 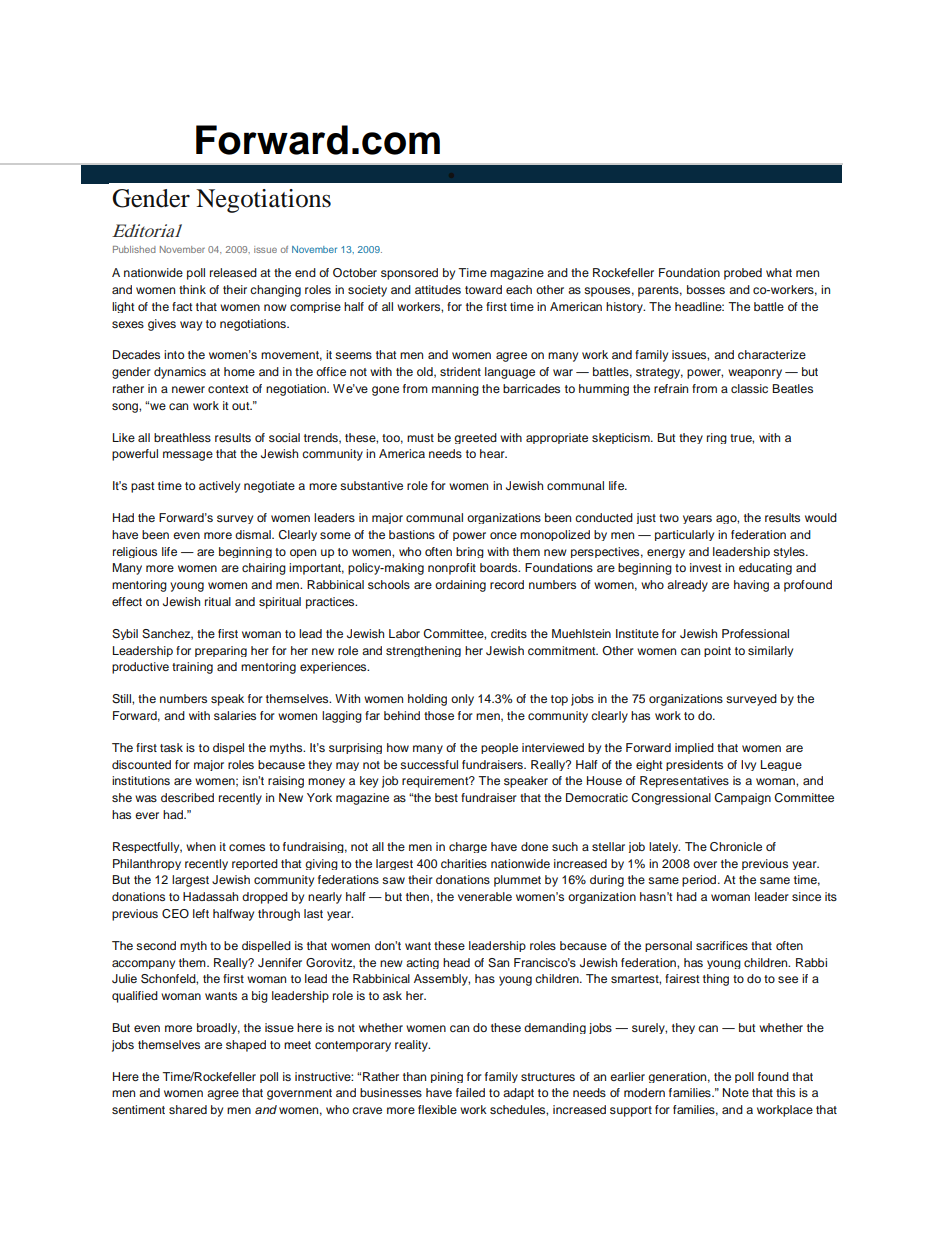 I want to click on classic, so click(x=749, y=388).
